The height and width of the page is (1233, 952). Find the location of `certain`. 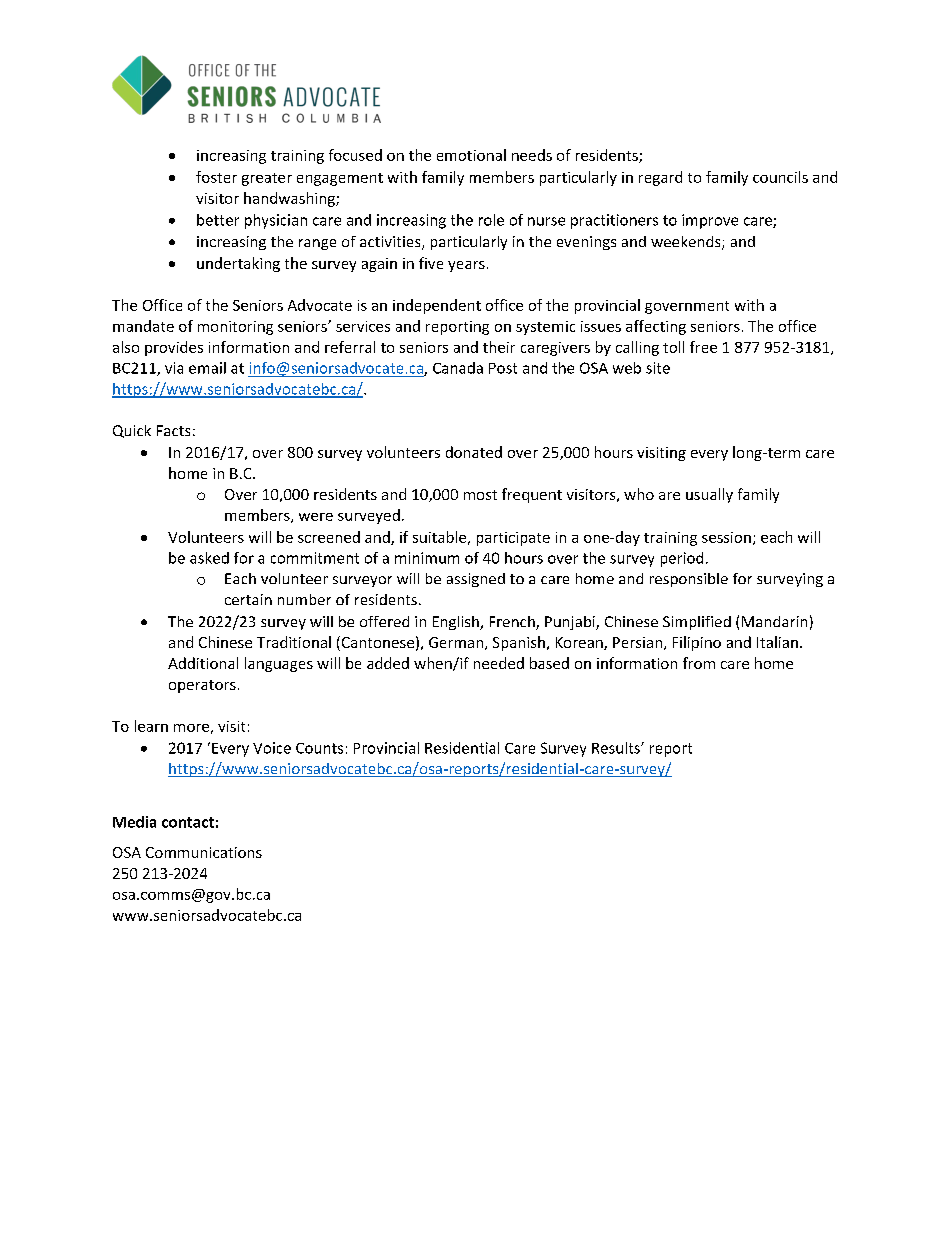

certain is located at coordinates (248, 599).
